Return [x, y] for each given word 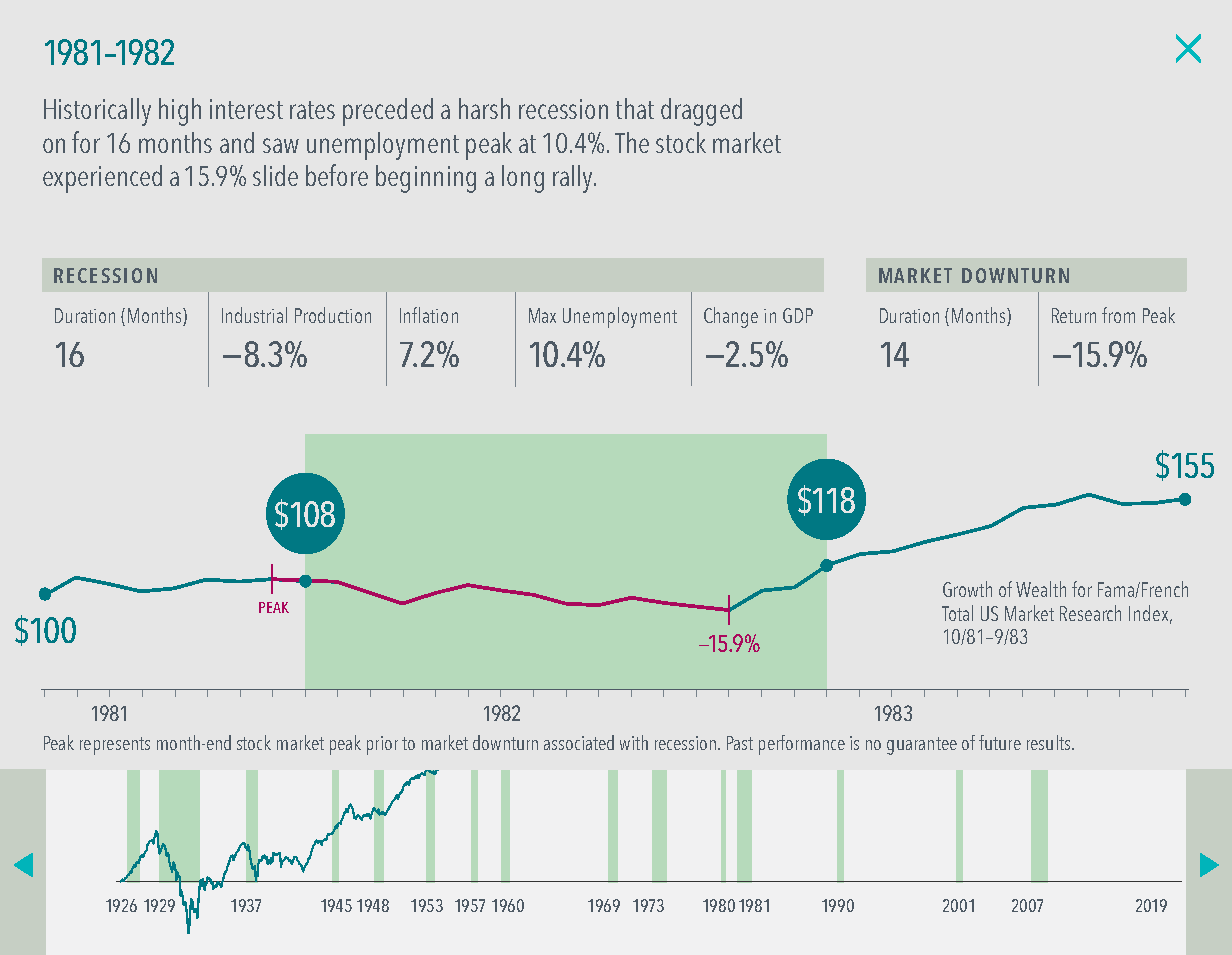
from [1118, 315]
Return [1074, 315]
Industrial [254, 315]
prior [382, 745]
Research [1090, 613]
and [237, 142]
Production [333, 315]
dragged [701, 112]
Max [542, 315]
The [632, 142]
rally [574, 179]
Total [957, 613]
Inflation [429, 315]
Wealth [1041, 589]
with [634, 742]
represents [115, 746]
